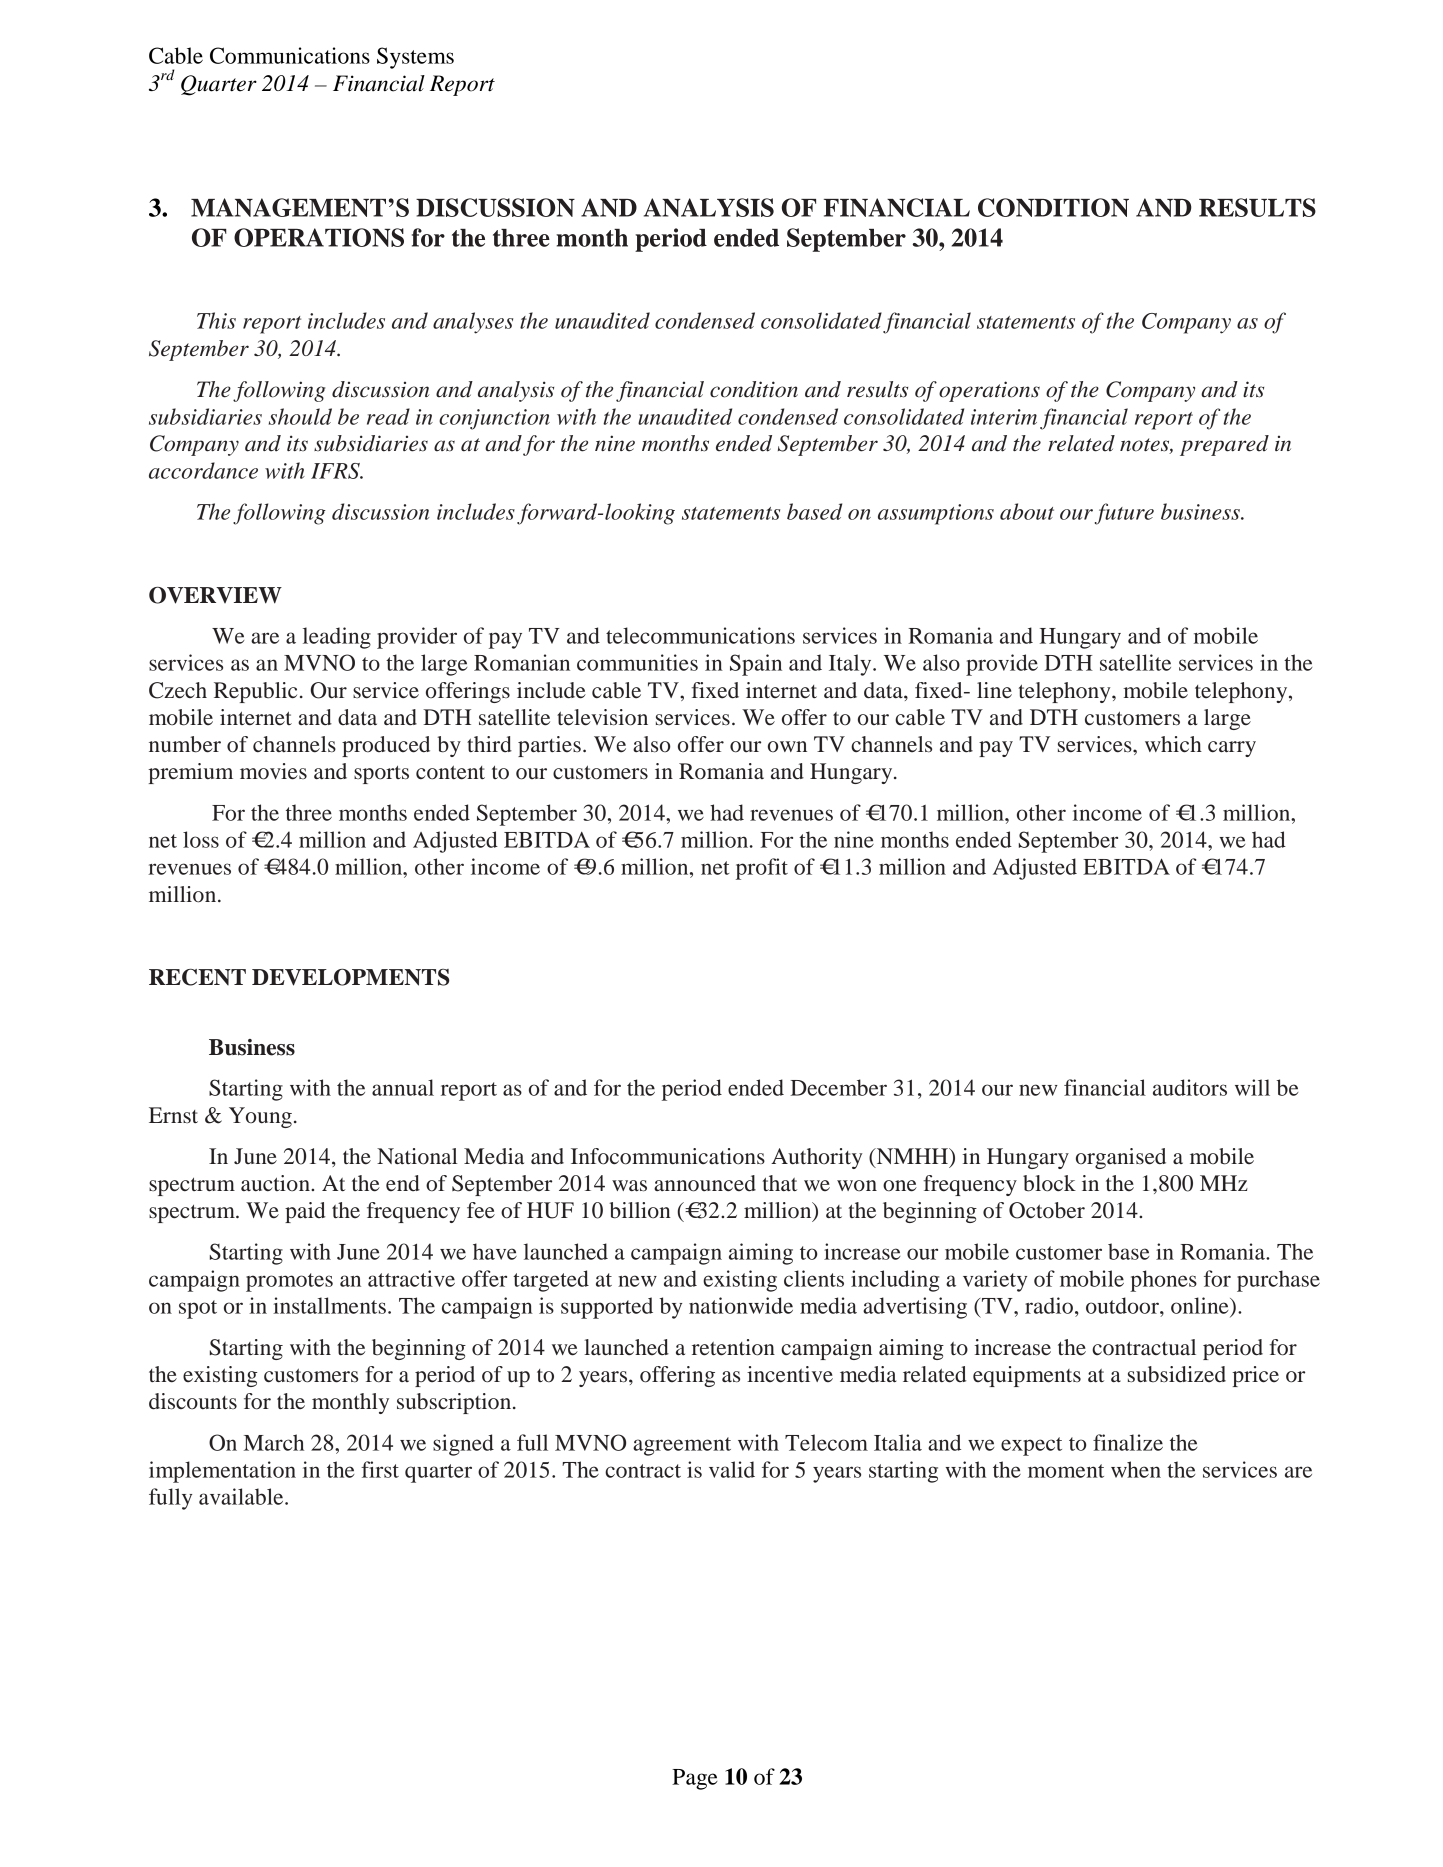 The width and height of the page is (1443, 1867). I want to click on Spain, so click(756, 665).
